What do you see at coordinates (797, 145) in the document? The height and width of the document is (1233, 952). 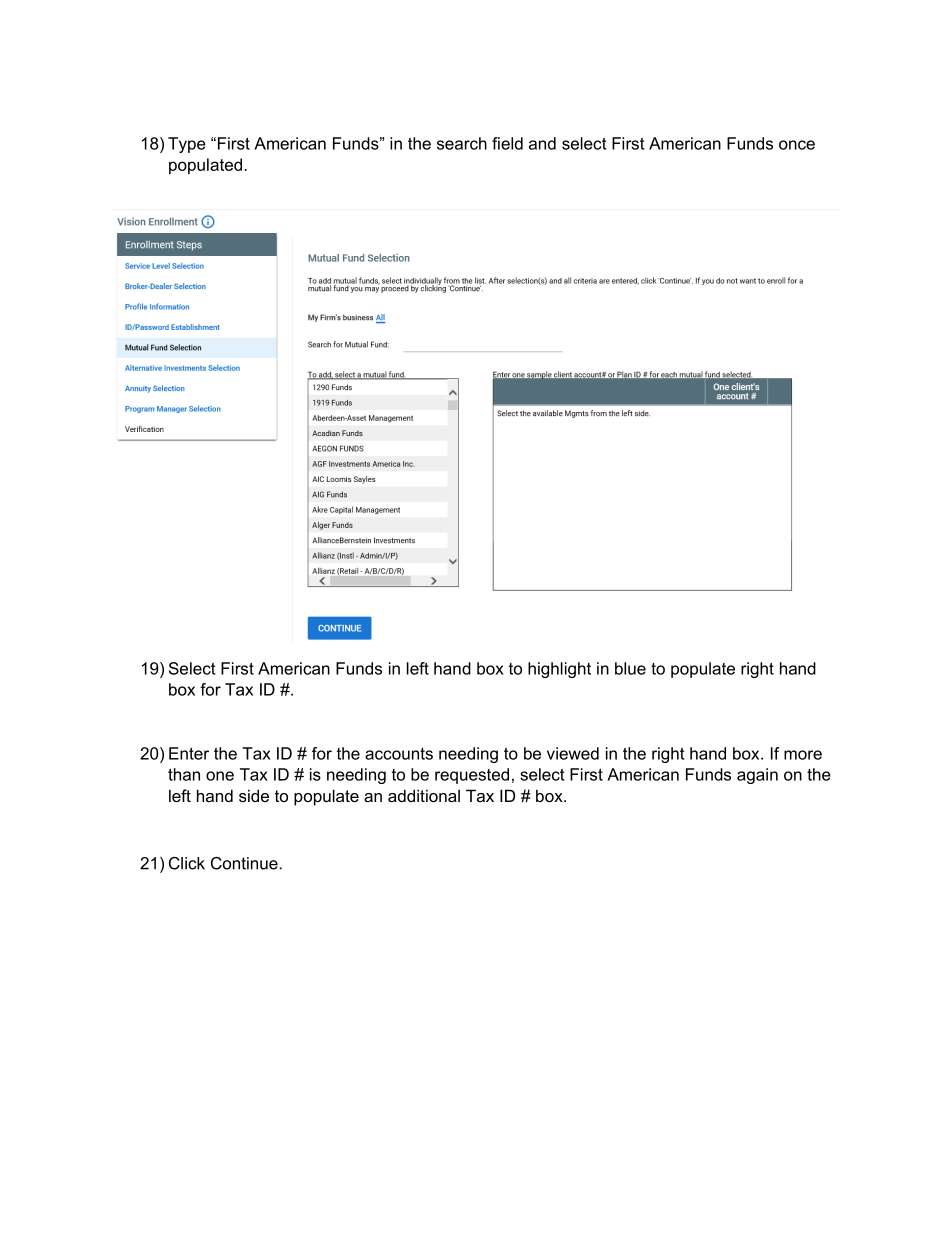 I see `once` at bounding box center [797, 145].
